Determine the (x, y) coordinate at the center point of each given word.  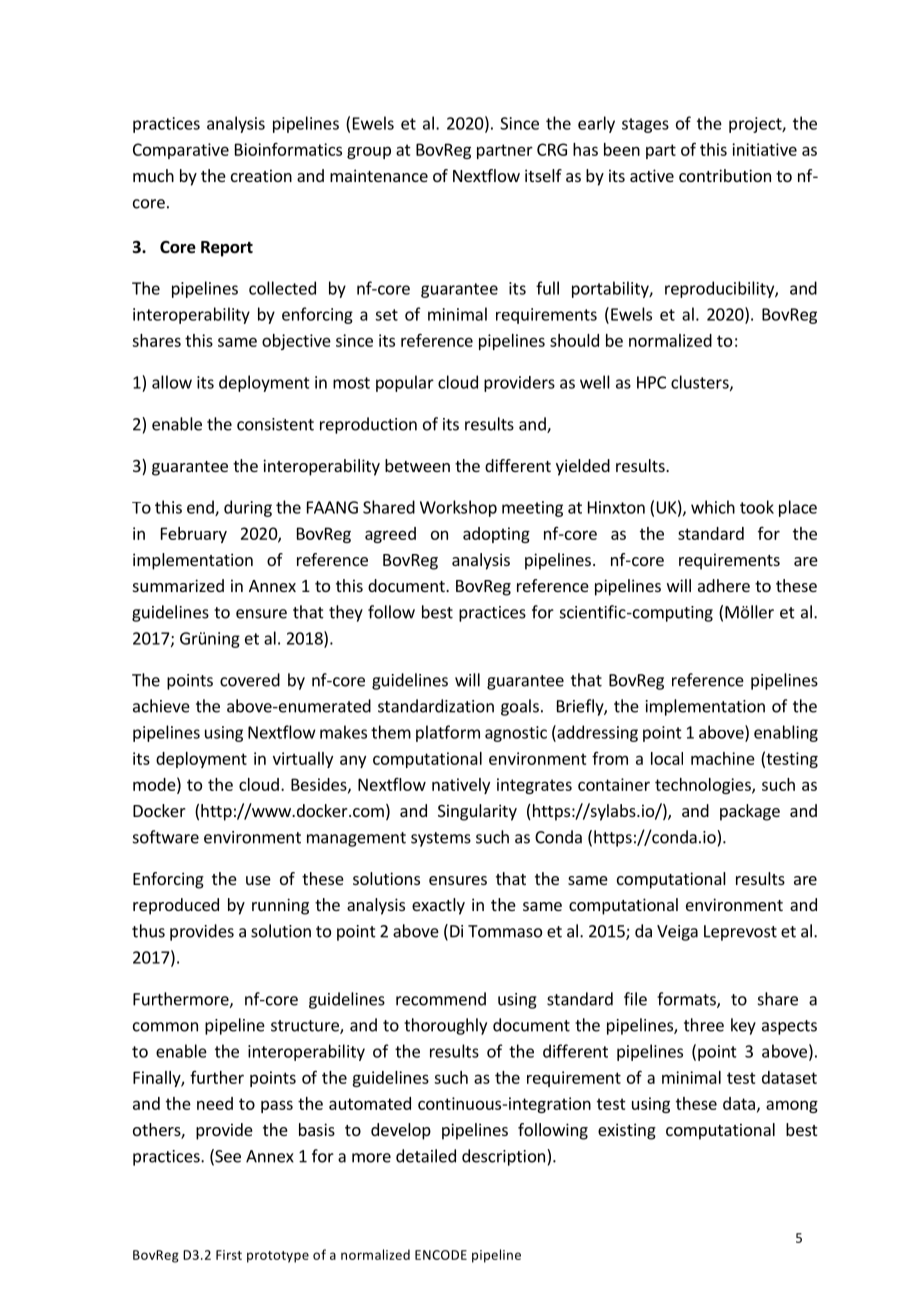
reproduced (176, 906)
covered (250, 680)
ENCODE (441, 1255)
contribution (725, 175)
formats (687, 1000)
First (229, 1255)
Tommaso (505, 931)
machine (723, 758)
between (417, 465)
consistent (275, 424)
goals (520, 707)
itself (543, 175)
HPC (651, 382)
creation (261, 175)
